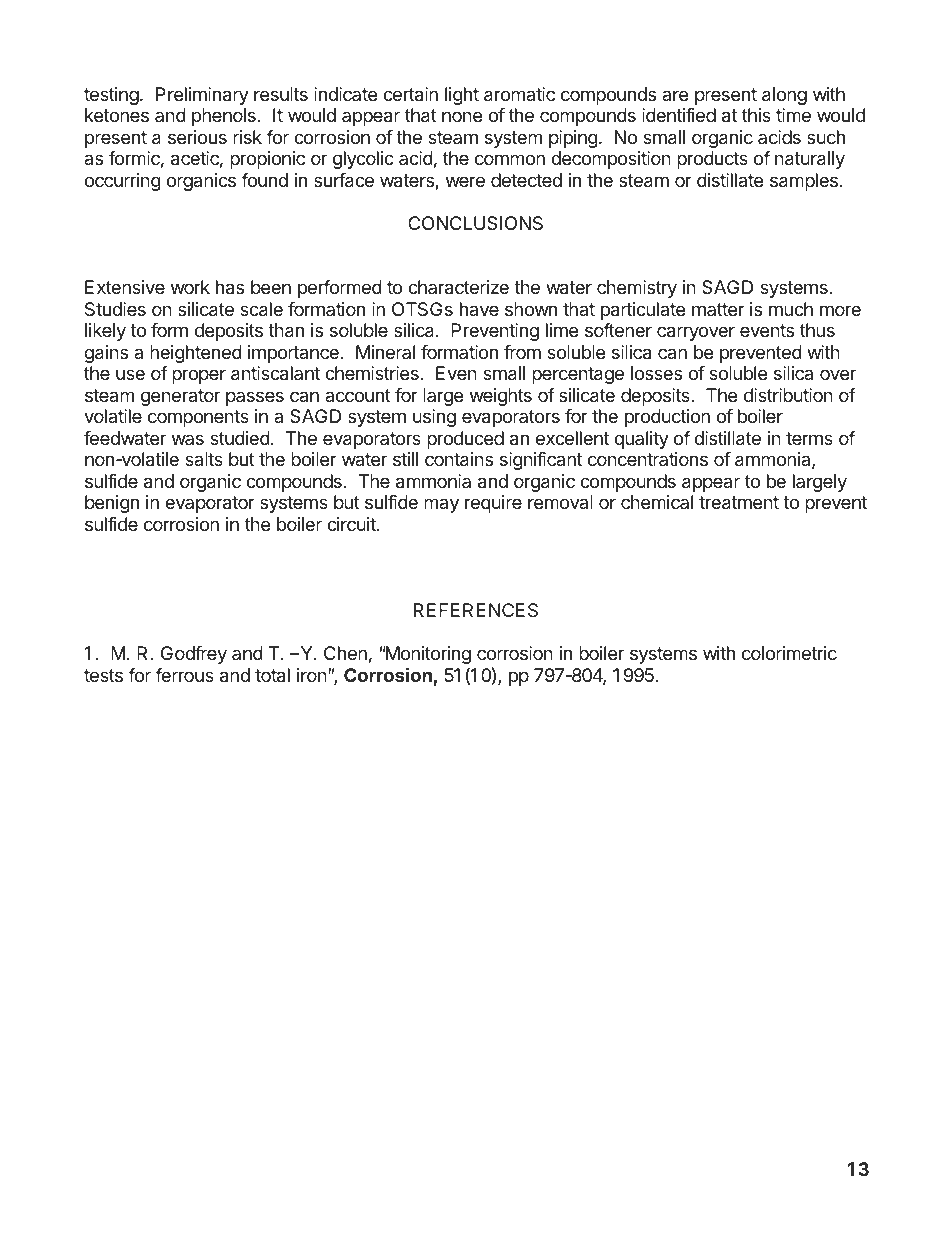 This screenshot has width=952, height=1233. I want to click on Godfrey, so click(194, 655).
